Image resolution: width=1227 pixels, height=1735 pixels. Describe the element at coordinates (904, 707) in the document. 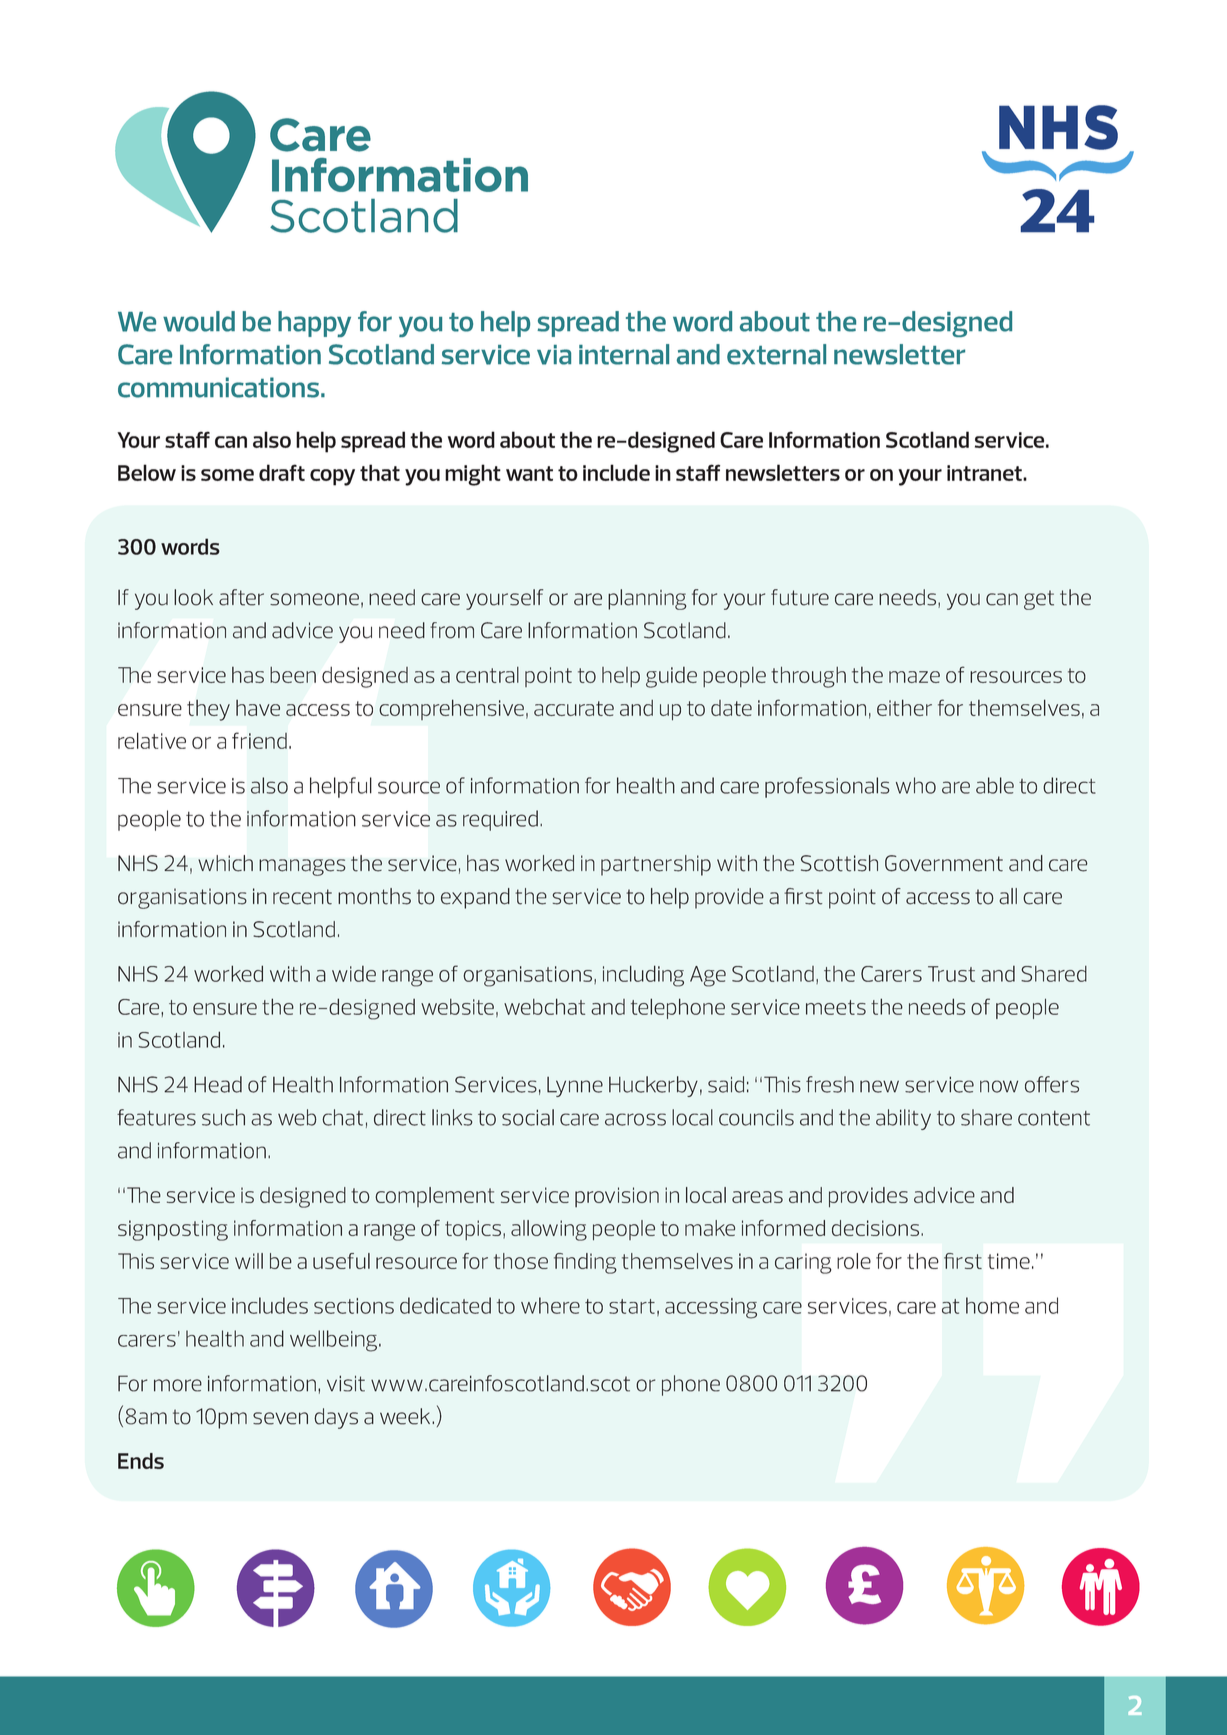

I see `either` at that location.
